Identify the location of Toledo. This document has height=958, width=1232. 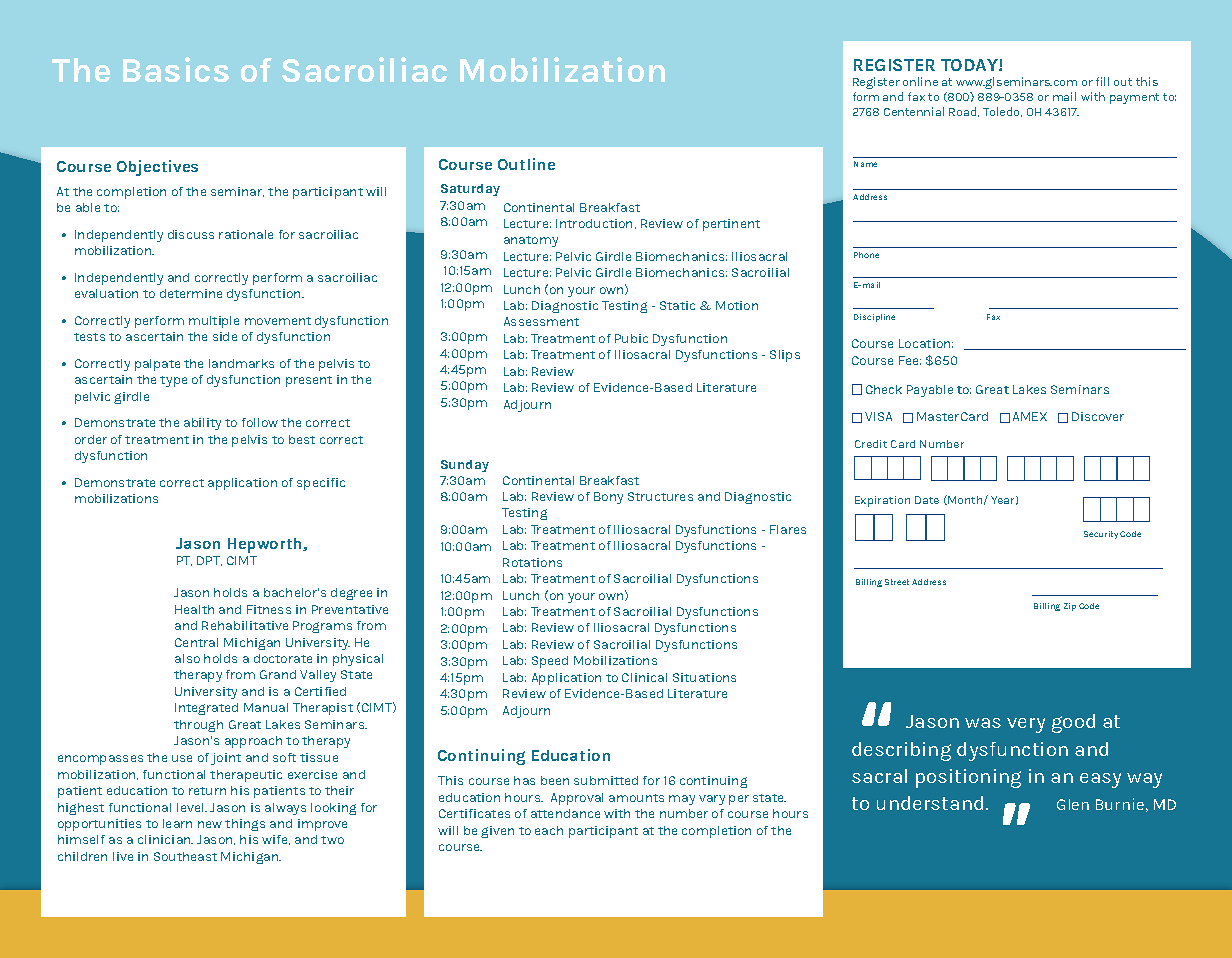
(1002, 112).
